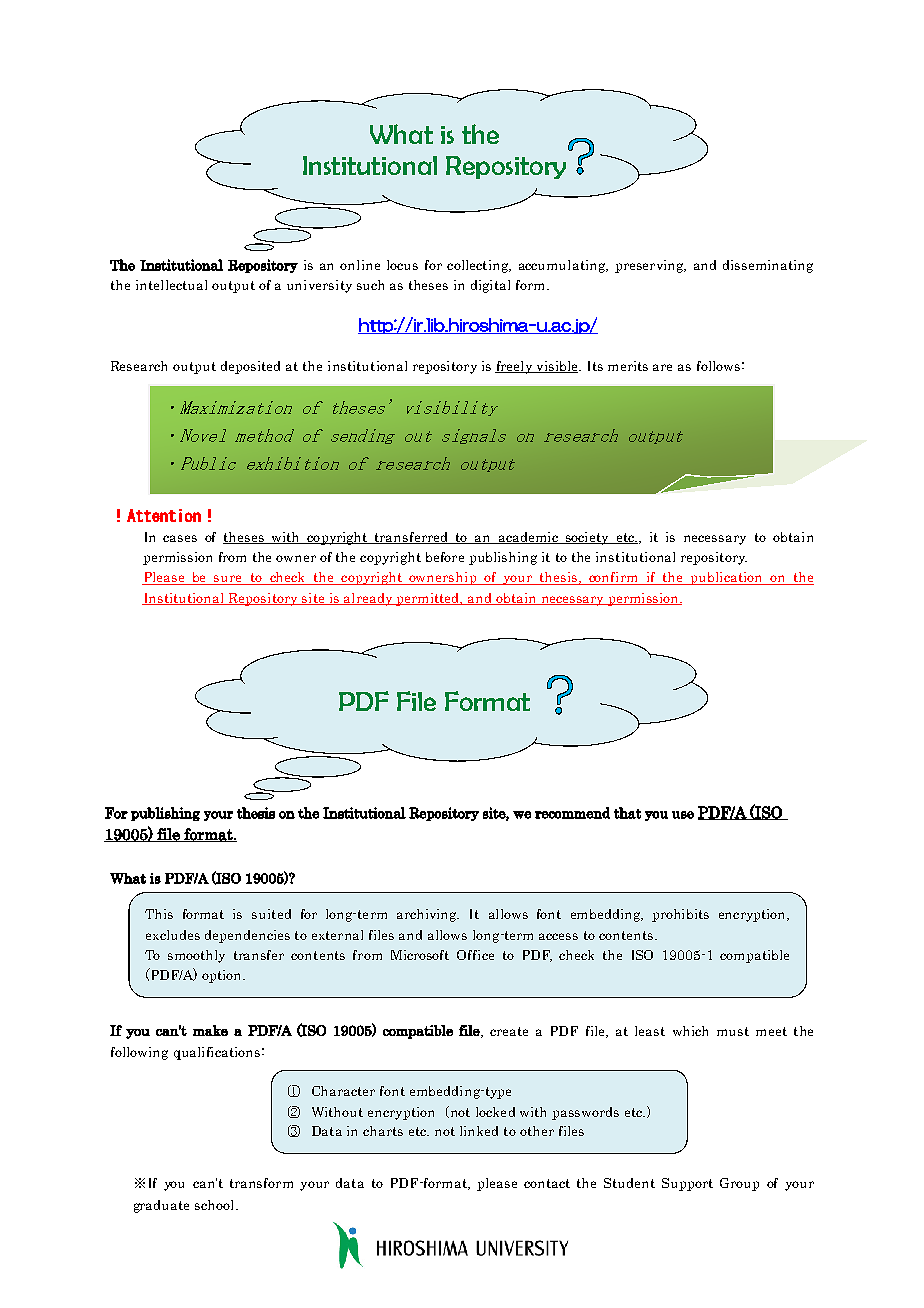  I want to click on school, so click(216, 1205).
